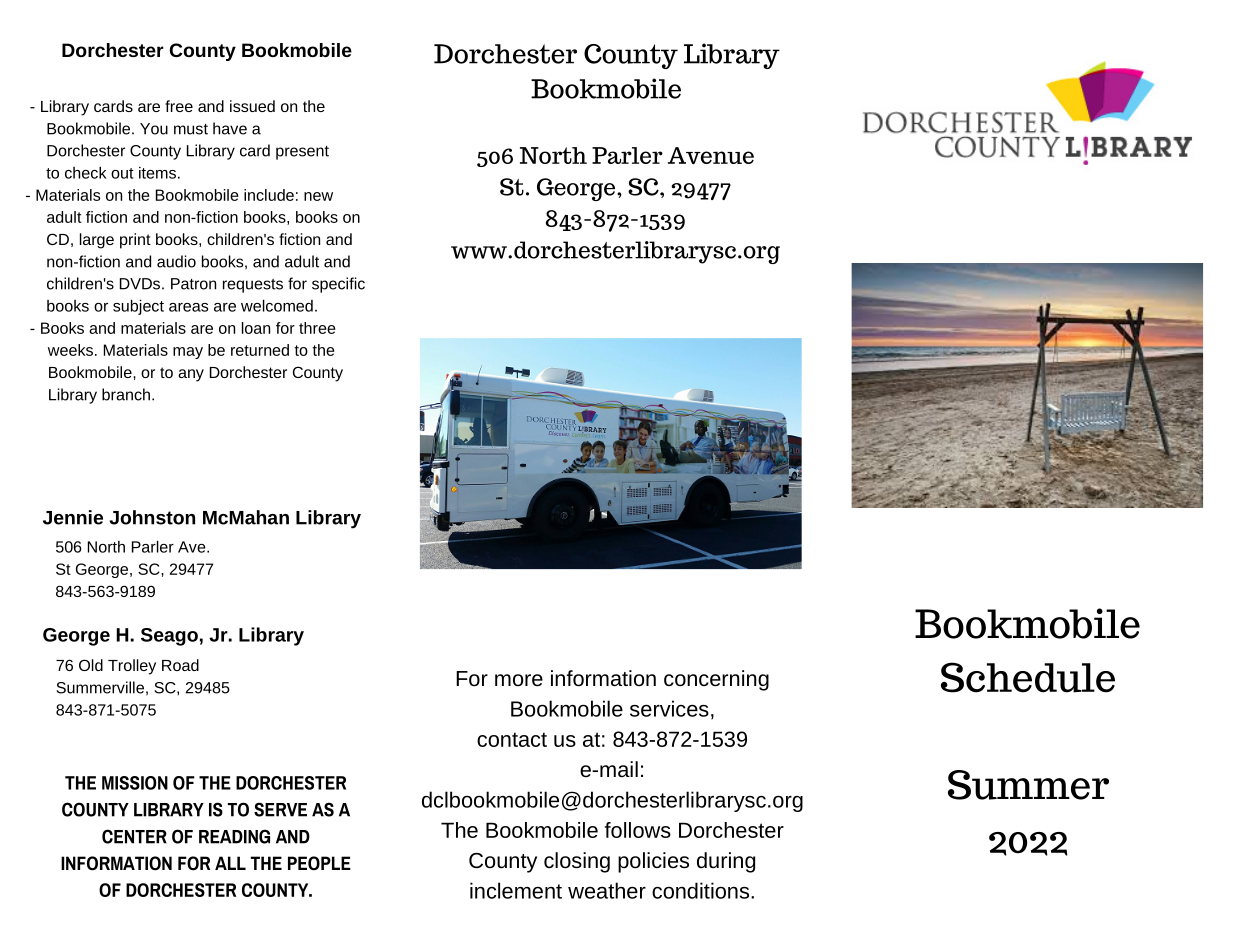 The height and width of the screenshot is (952, 1233). Describe the element at coordinates (711, 155) in the screenshot. I see `Avenue` at that location.
